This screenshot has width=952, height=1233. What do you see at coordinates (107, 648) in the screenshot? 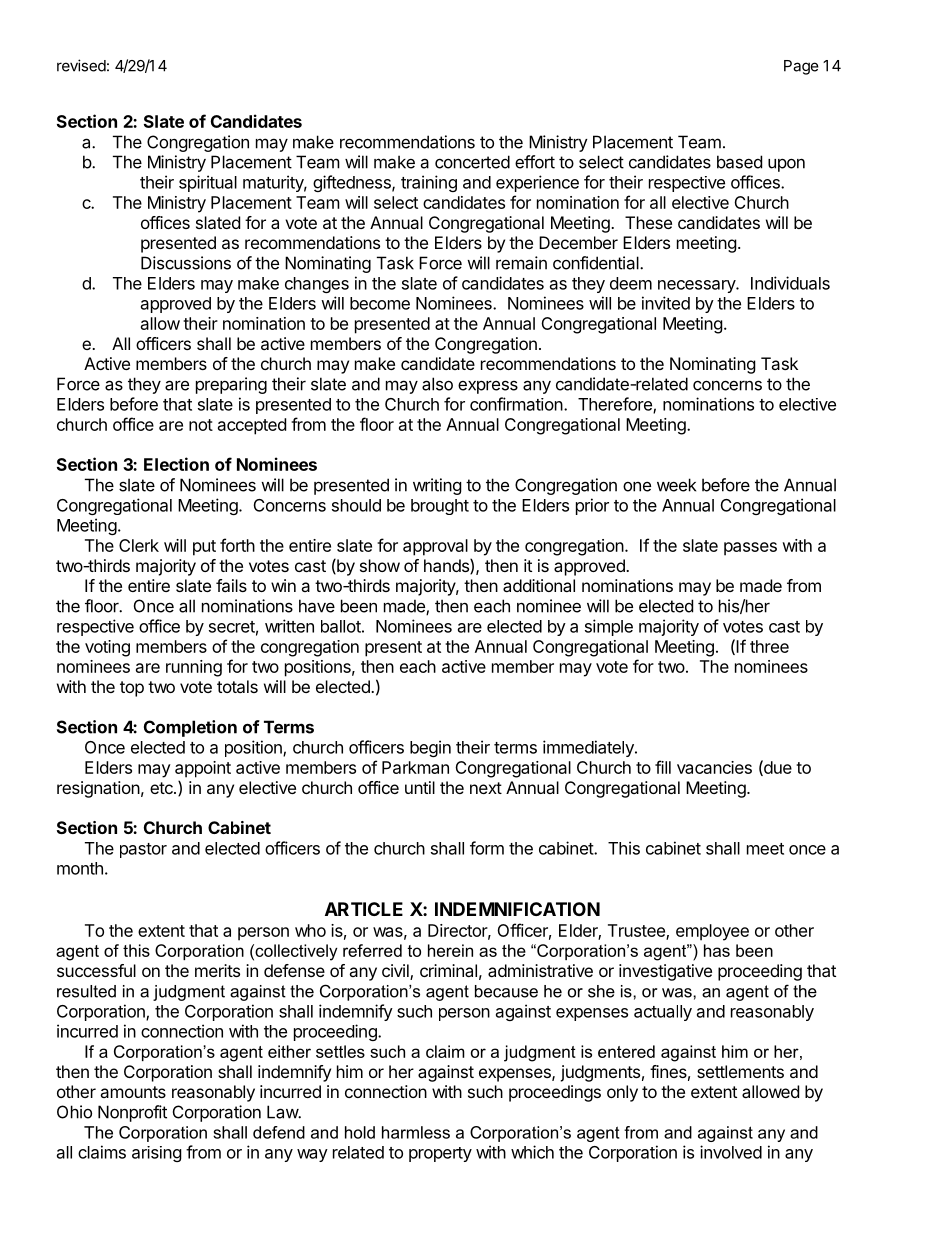
I see `voting` at bounding box center [107, 648].
